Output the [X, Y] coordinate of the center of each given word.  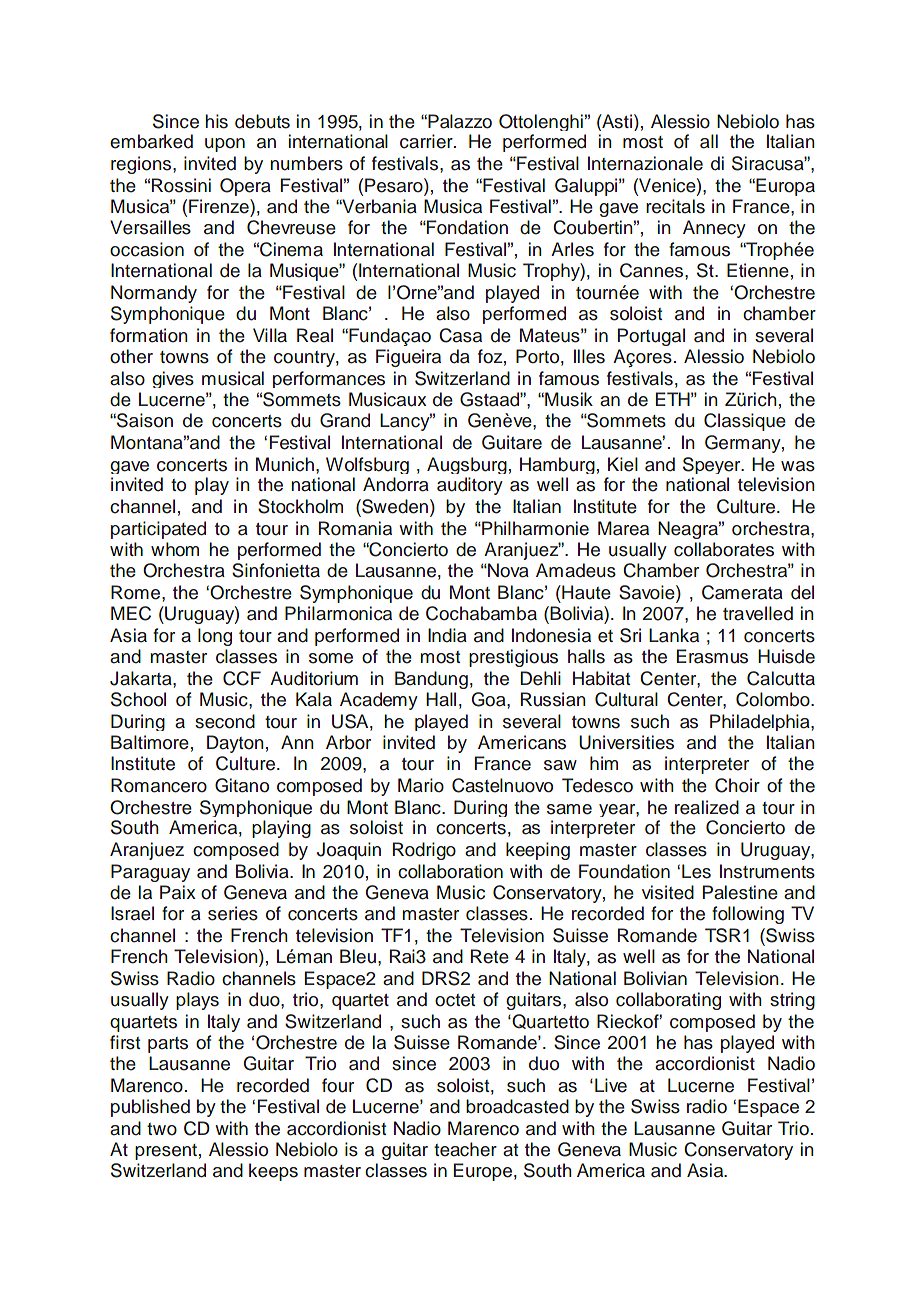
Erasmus [712, 656]
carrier [427, 141]
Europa [784, 187]
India [447, 635]
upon [225, 145]
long [215, 637]
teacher [465, 1149]
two [162, 1129]
